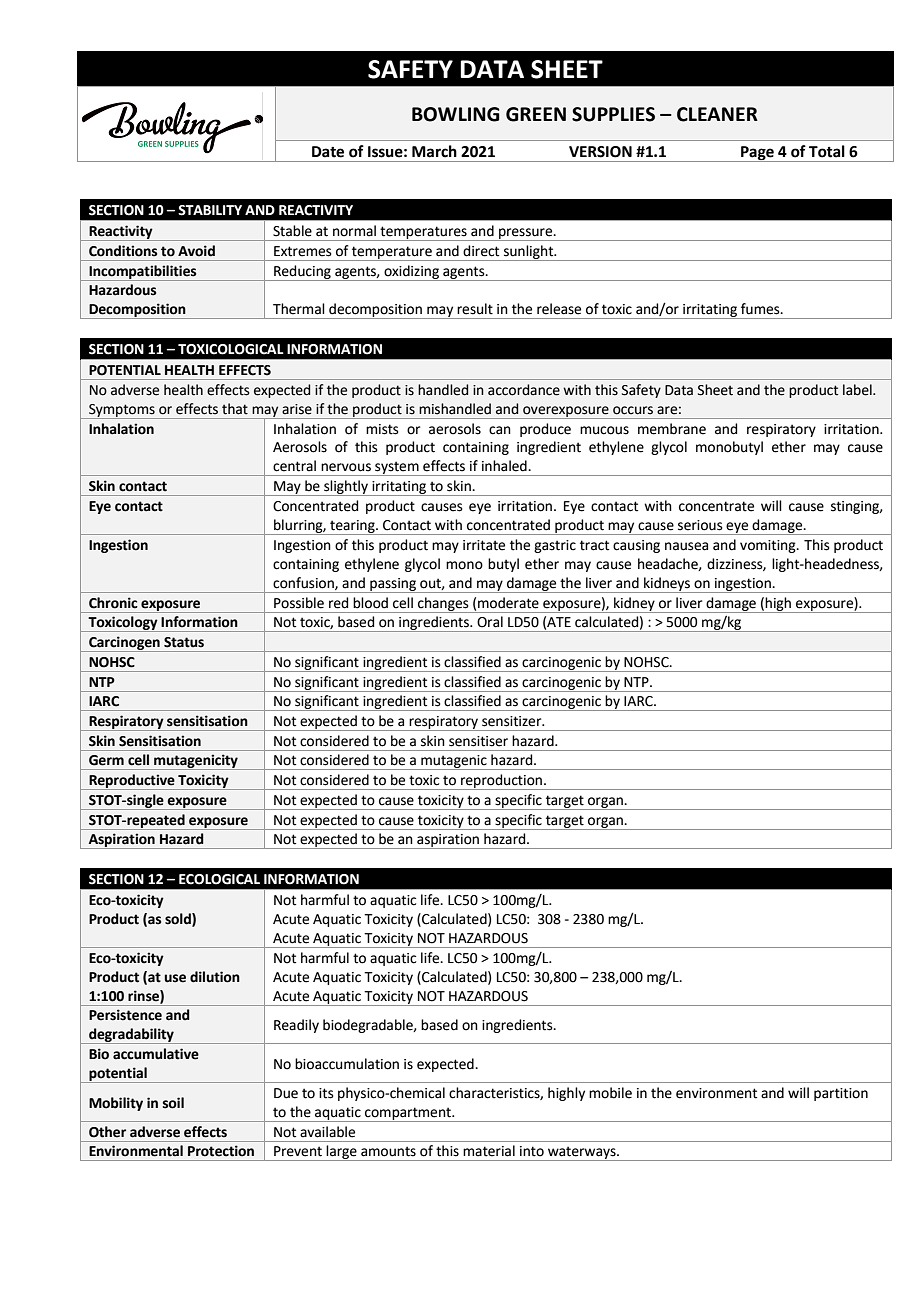 This screenshot has width=924, height=1308. What do you see at coordinates (434, 151) in the screenshot?
I see `March` at bounding box center [434, 151].
